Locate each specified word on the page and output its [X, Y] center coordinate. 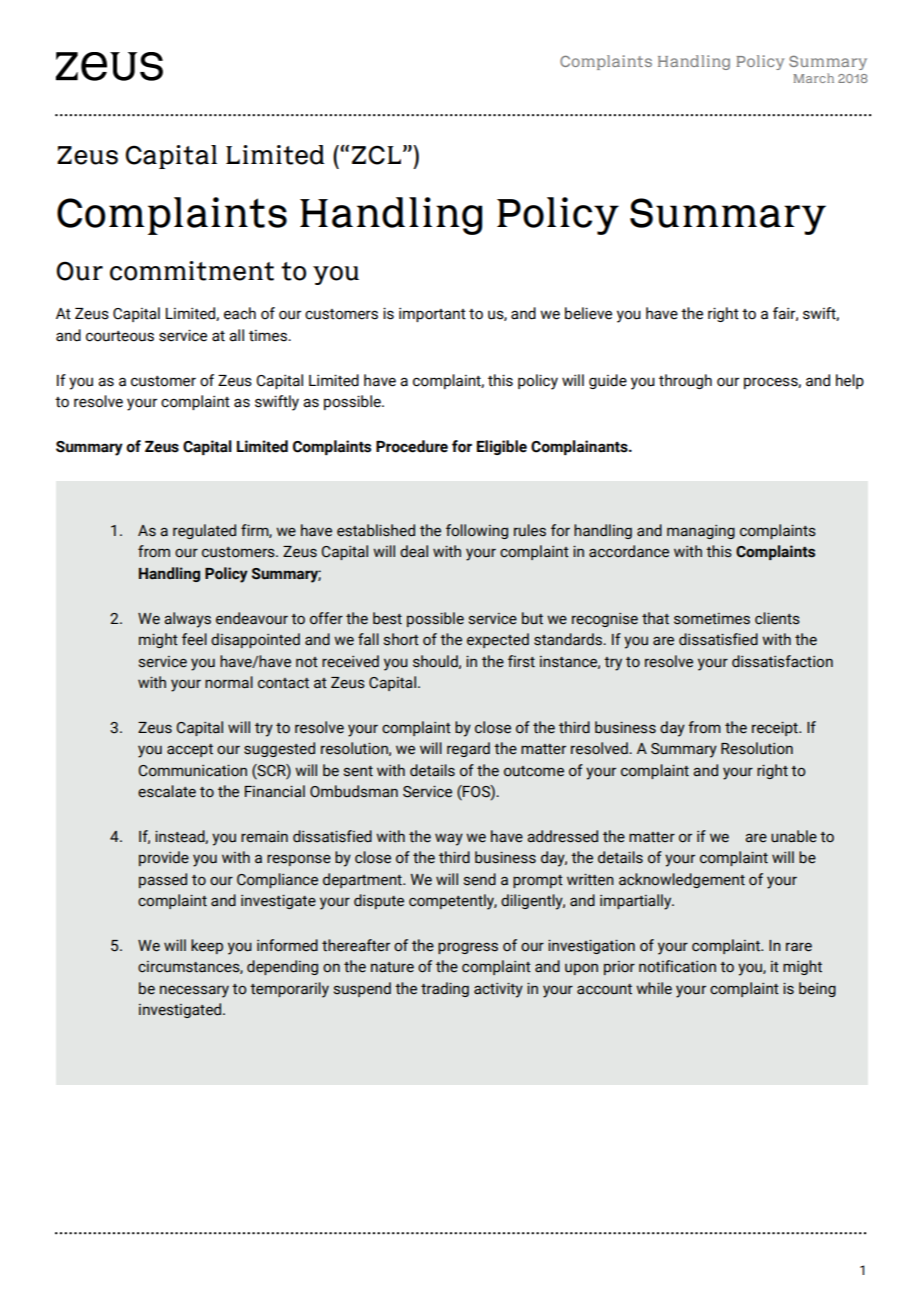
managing [701, 532]
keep [207, 946]
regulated [204, 531]
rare [799, 947]
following [477, 531]
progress [468, 948]
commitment [192, 271]
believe [588, 313]
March [813, 78]
